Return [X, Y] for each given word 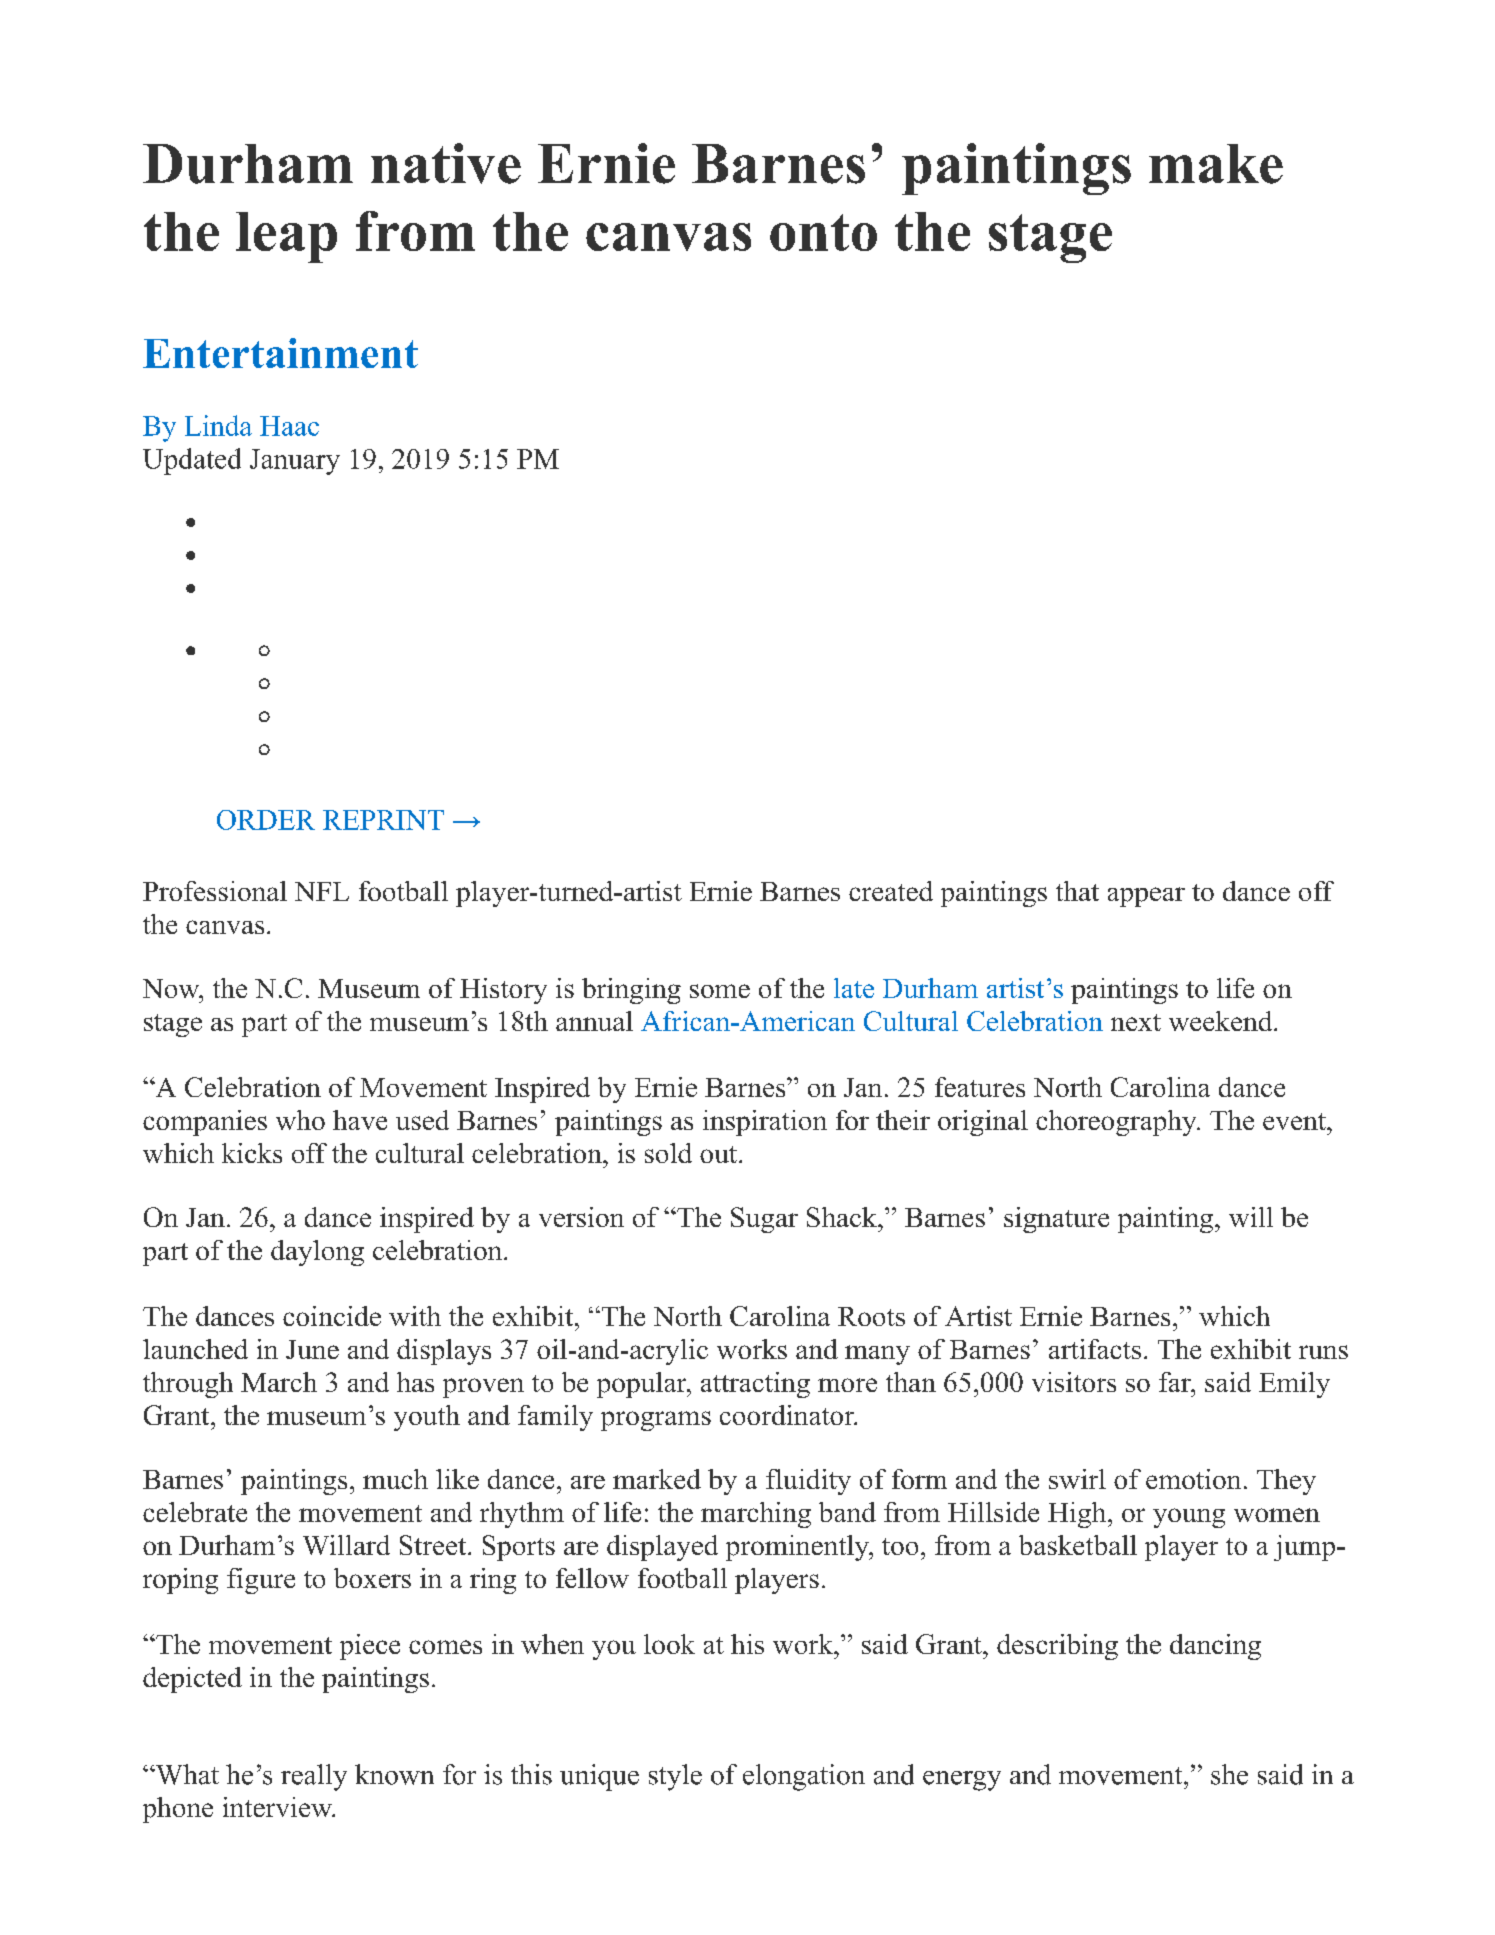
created [891, 891]
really [314, 1777]
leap [286, 237]
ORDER [266, 820]
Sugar [764, 1220]
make [1216, 164]
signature [1056, 1220]
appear [1146, 897]
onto [823, 232]
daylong [317, 1253]
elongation [804, 1777]
